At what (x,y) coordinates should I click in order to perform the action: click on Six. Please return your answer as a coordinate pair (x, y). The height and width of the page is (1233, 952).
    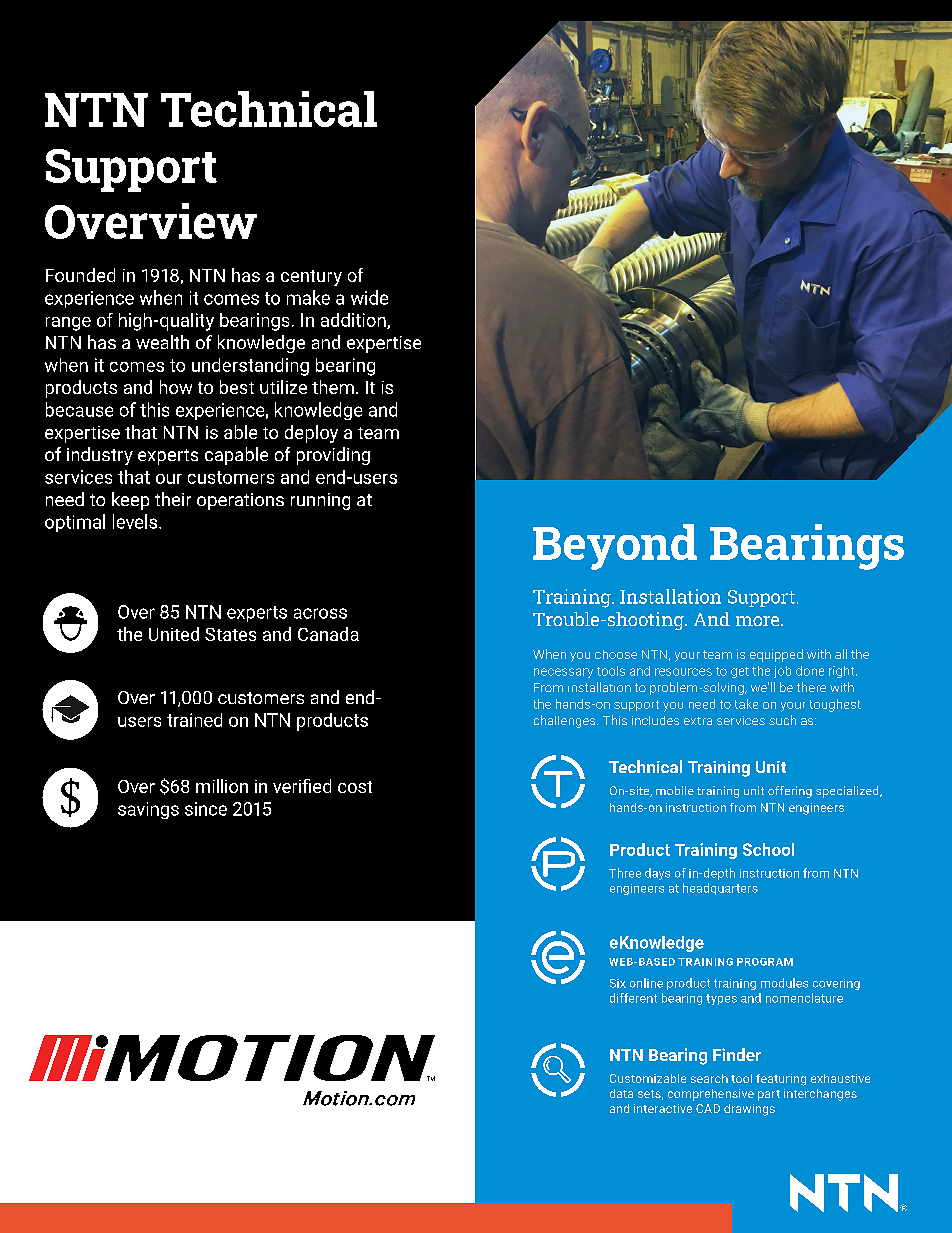
    Looking at the image, I should click on (618, 983).
